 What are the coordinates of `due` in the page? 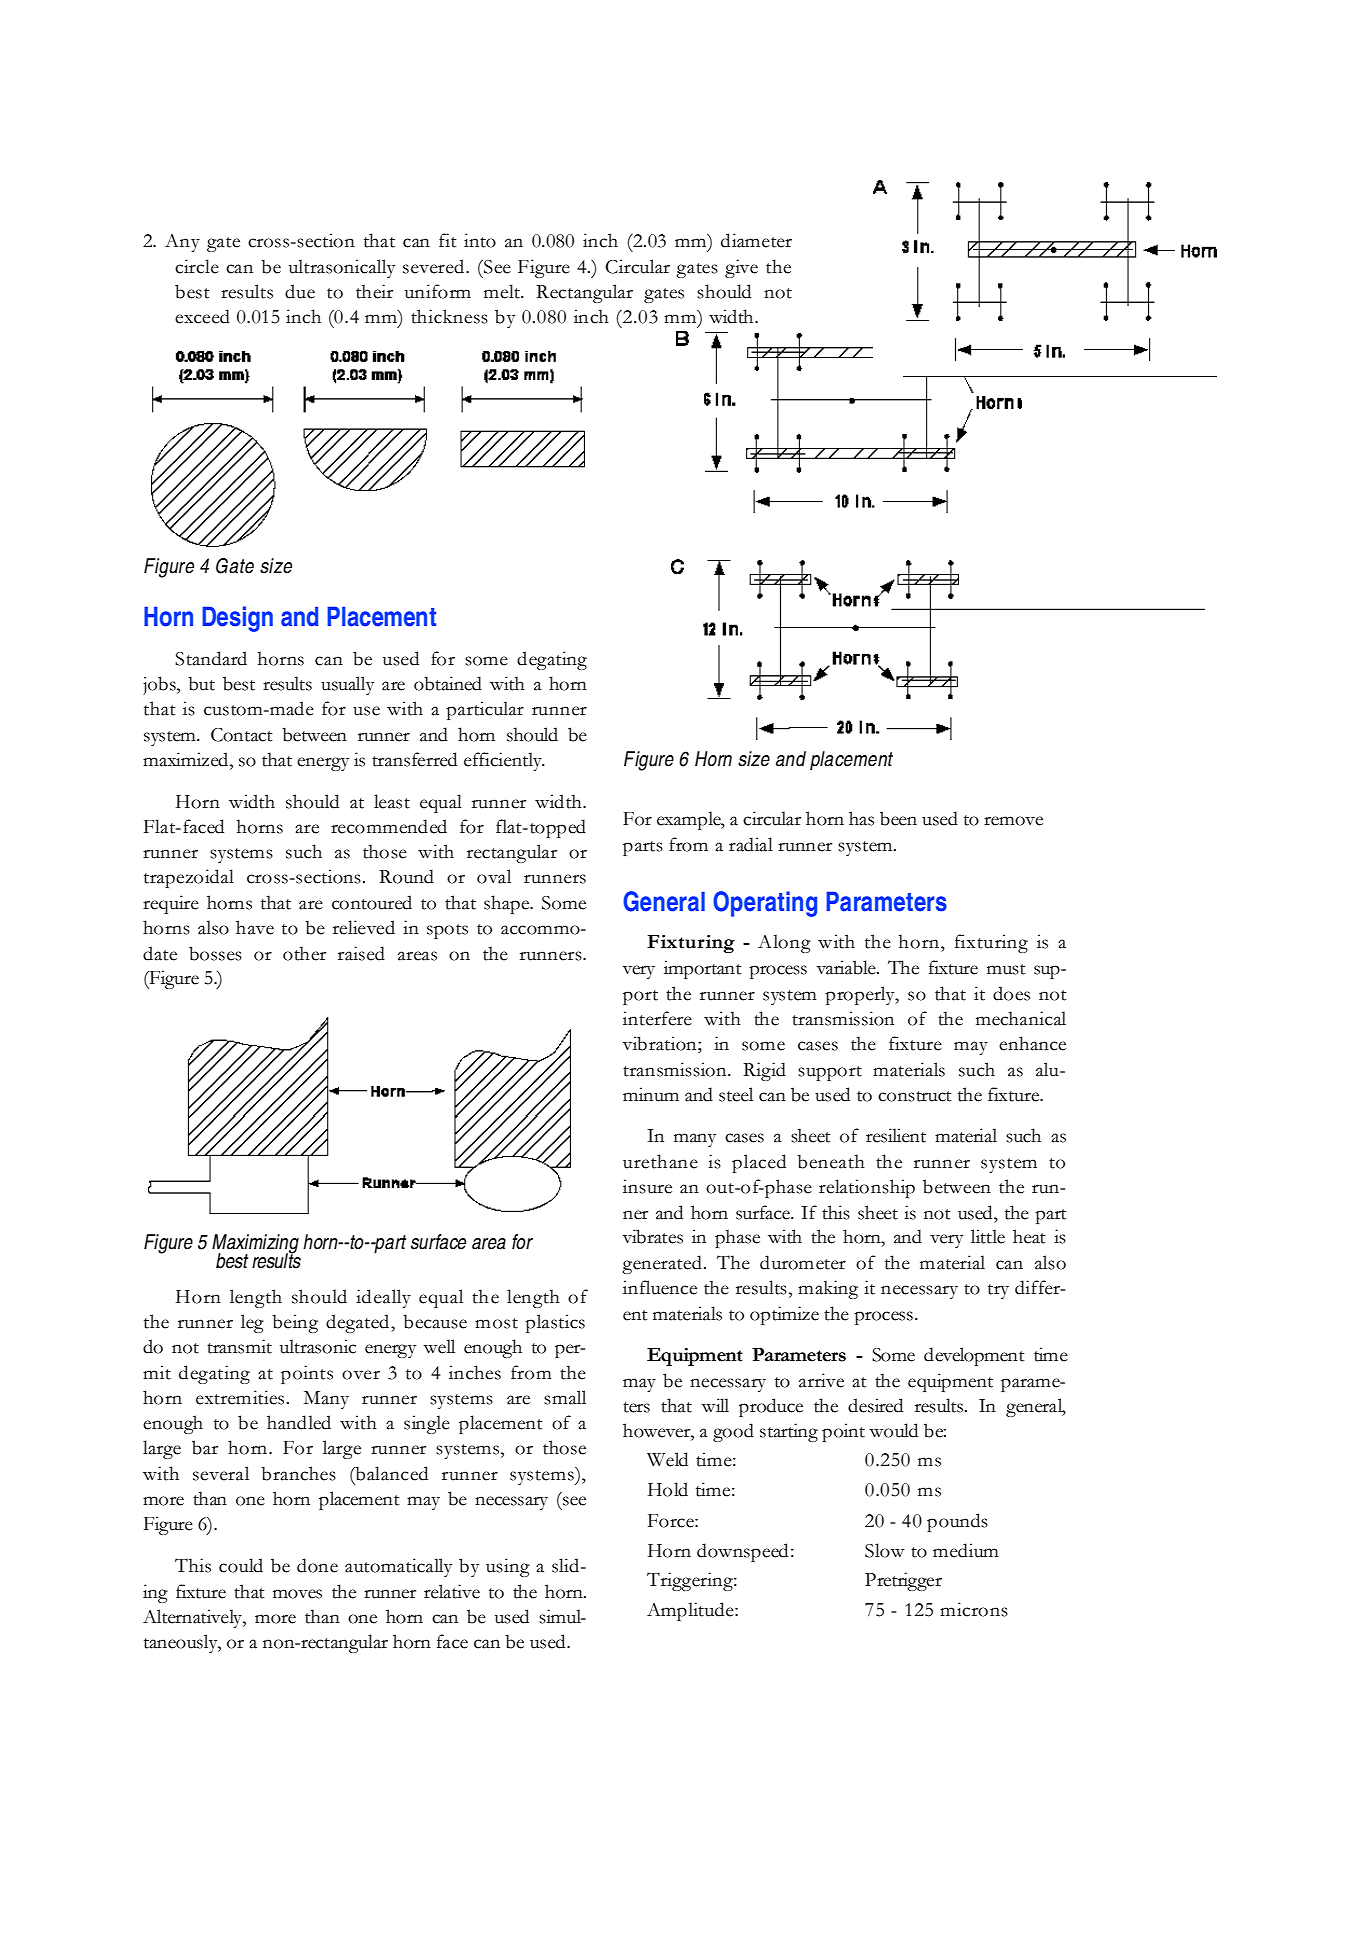 It's located at (300, 291).
